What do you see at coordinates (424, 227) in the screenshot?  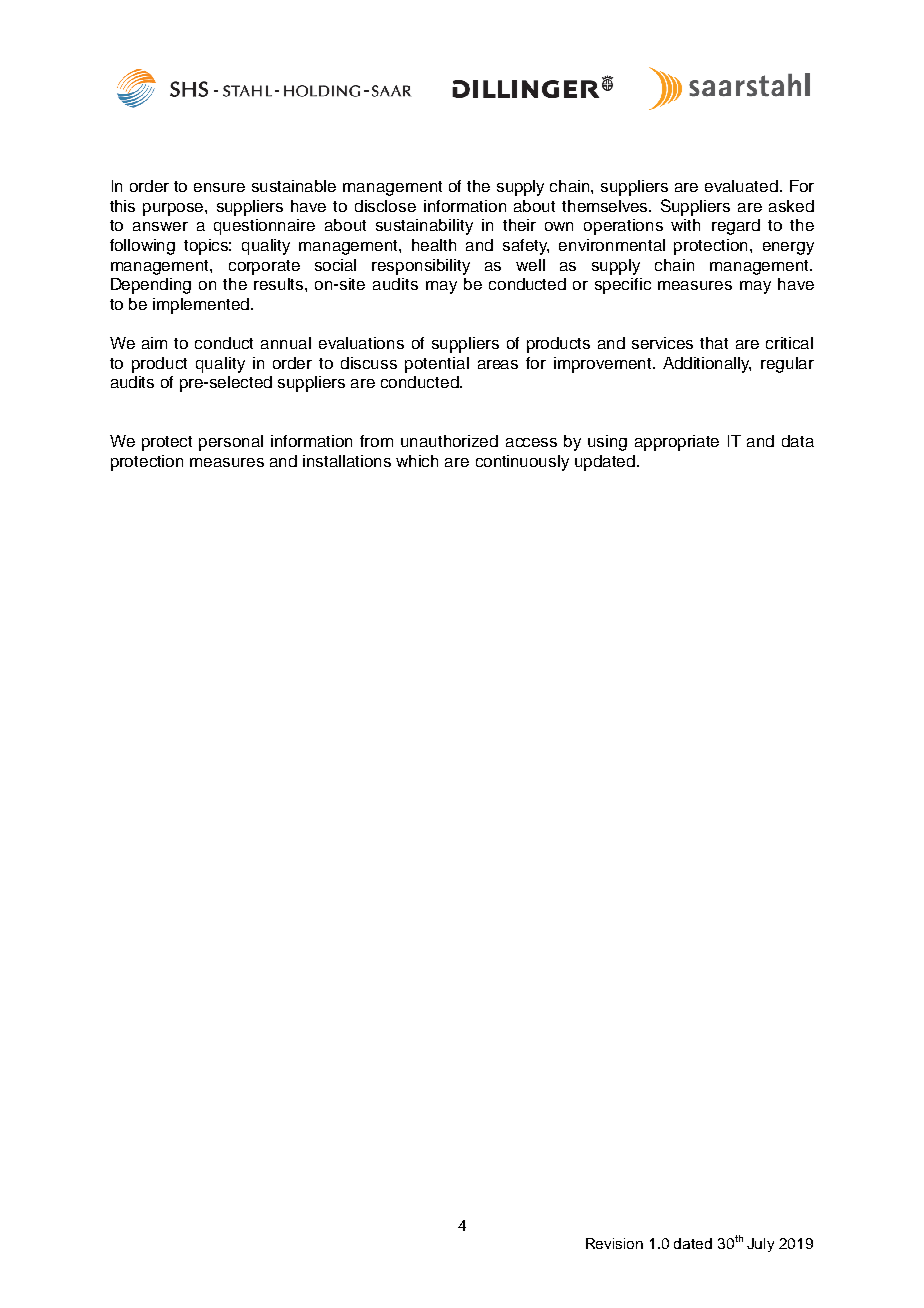 I see `sustainability` at bounding box center [424, 227].
